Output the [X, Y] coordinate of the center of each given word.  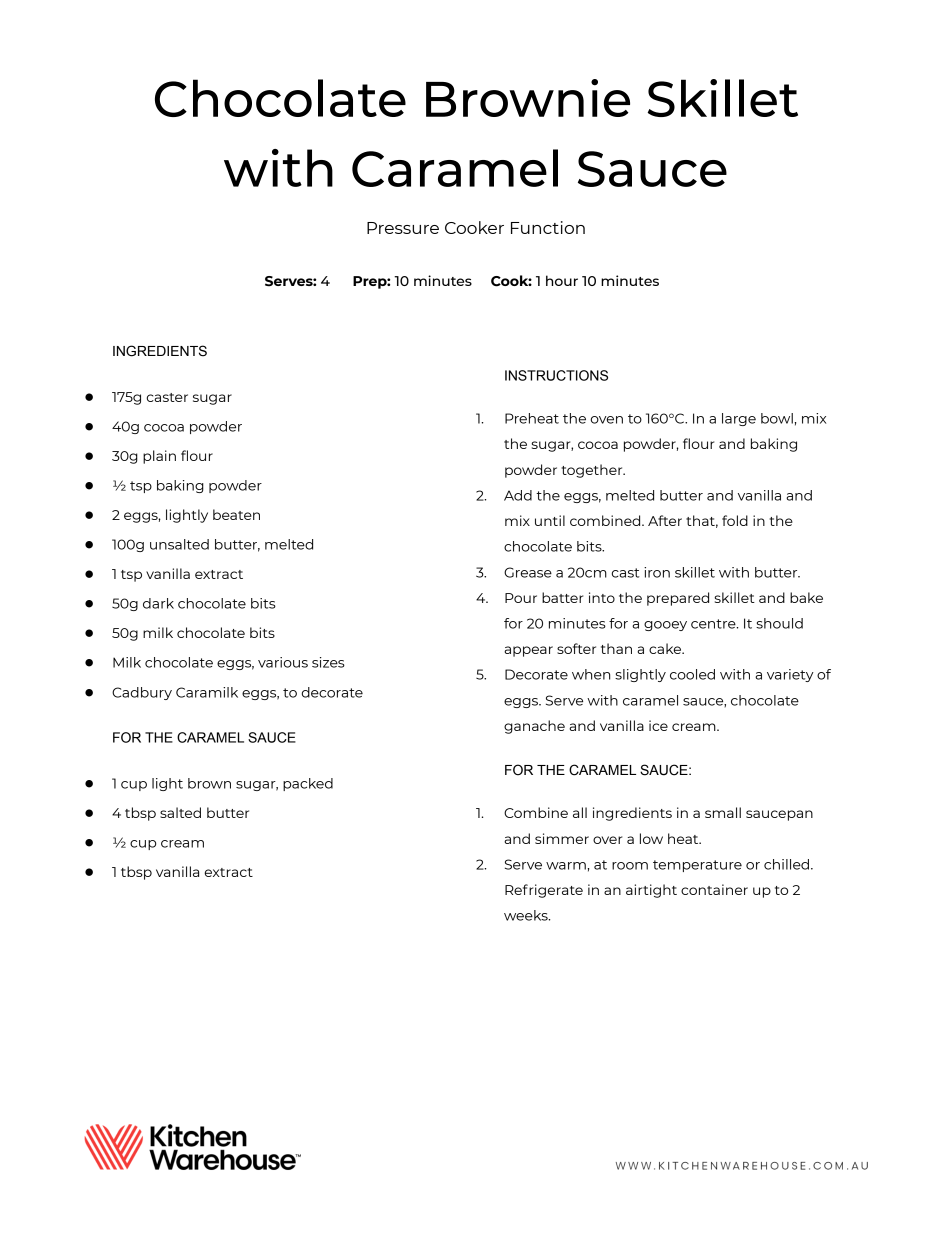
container [714, 889]
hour [562, 280]
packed [308, 784]
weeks [527, 915]
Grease [528, 572]
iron [657, 572]
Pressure [403, 228]
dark [158, 603]
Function [548, 227]
